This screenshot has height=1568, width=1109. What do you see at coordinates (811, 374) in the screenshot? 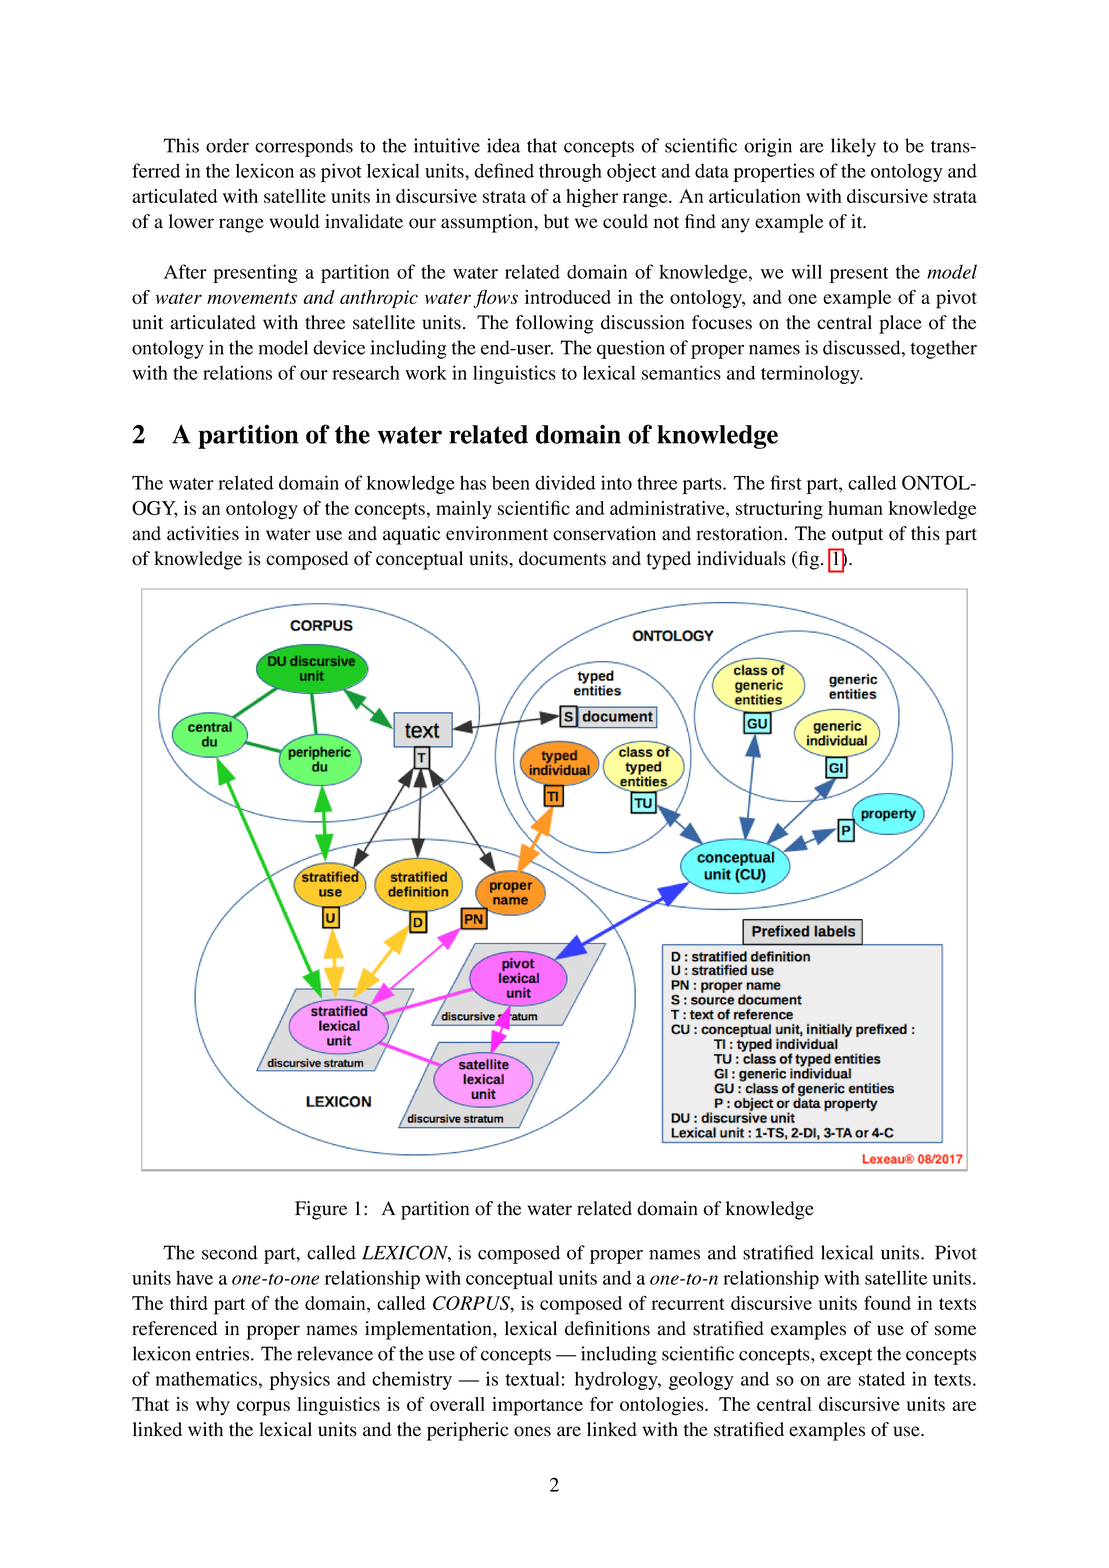
I see `terminology` at bounding box center [811, 374].
